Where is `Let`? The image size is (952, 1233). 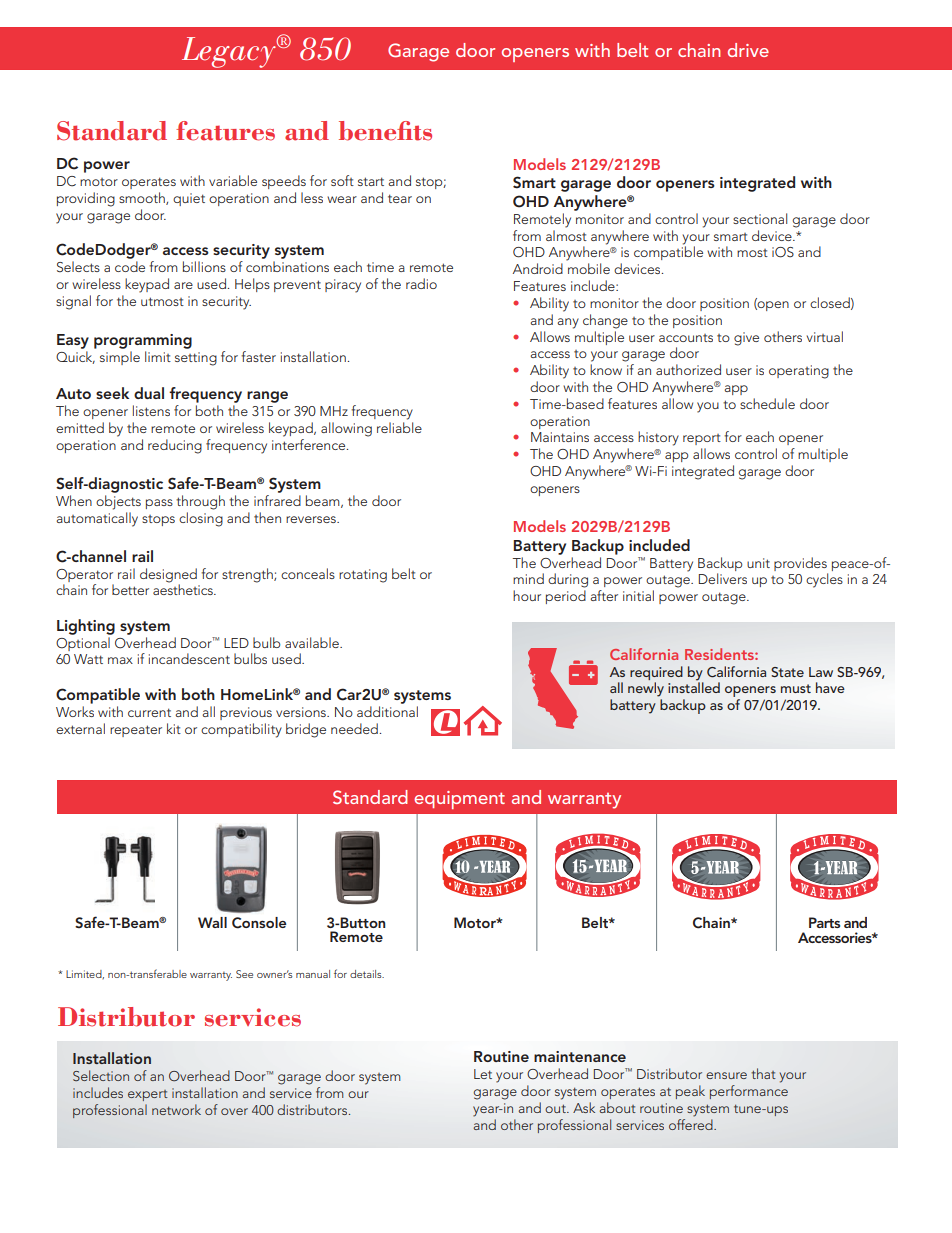 Let is located at coordinates (483, 1074).
